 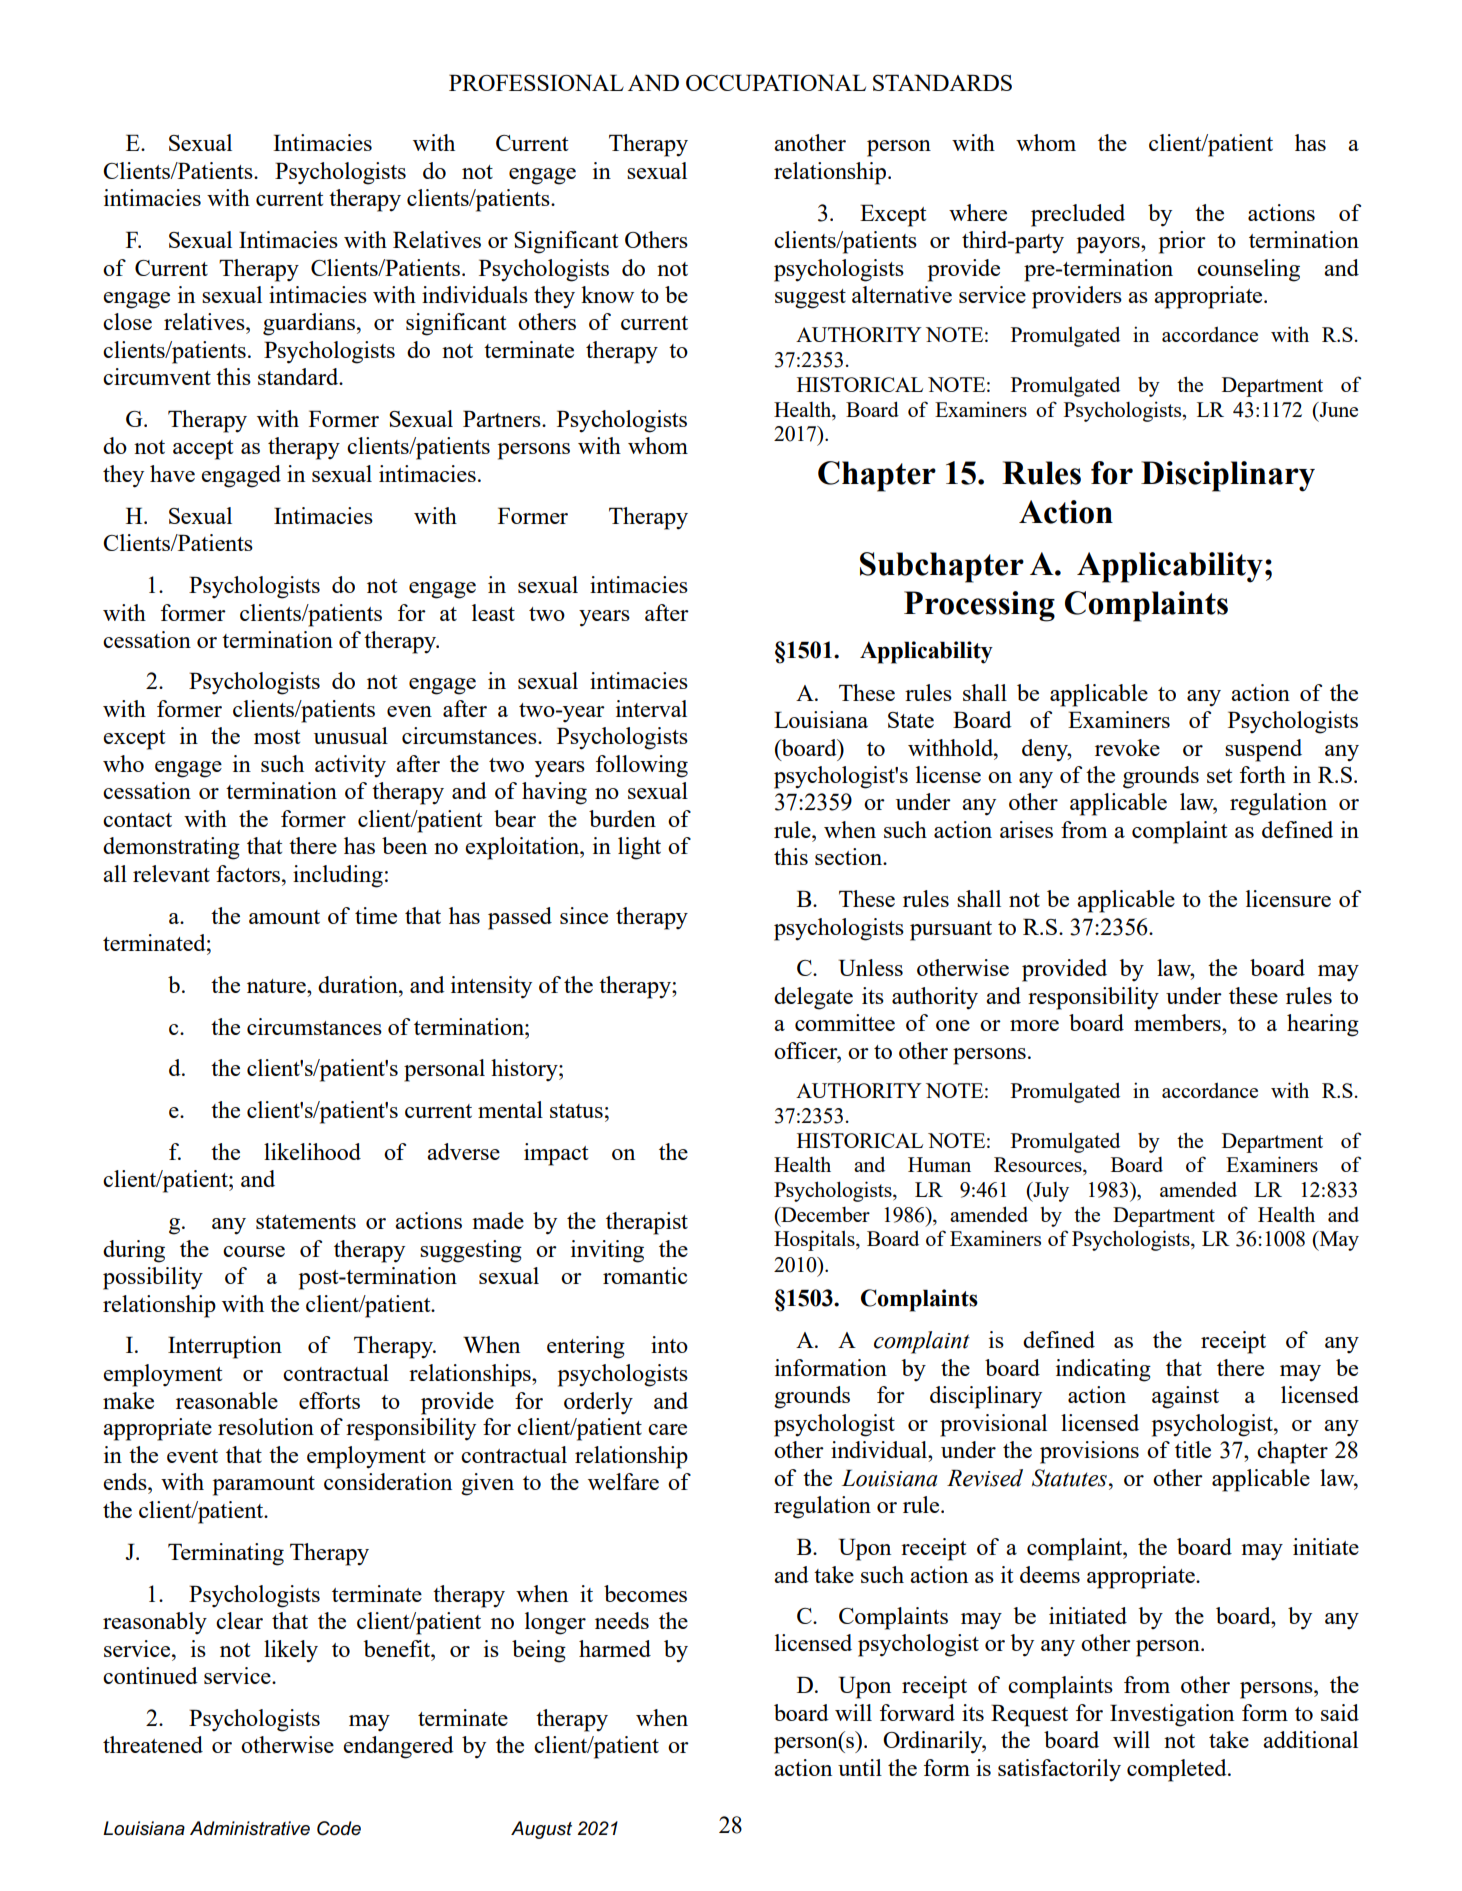 What do you see at coordinates (310, 324) in the page?
I see `guardians` at bounding box center [310, 324].
